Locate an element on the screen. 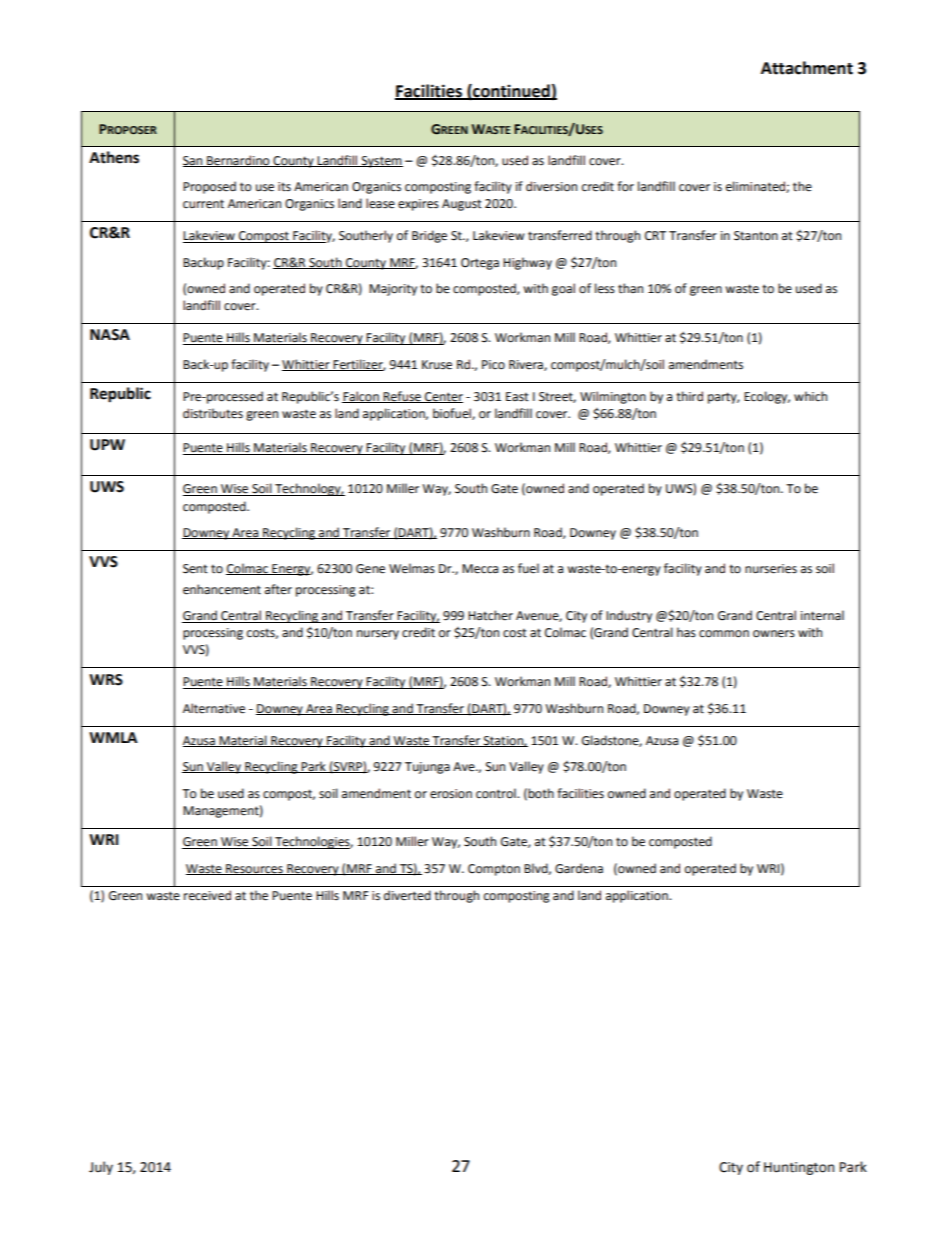 Image resolution: width=952 pixels, height=1233 pixels. common is located at coordinates (724, 634).
